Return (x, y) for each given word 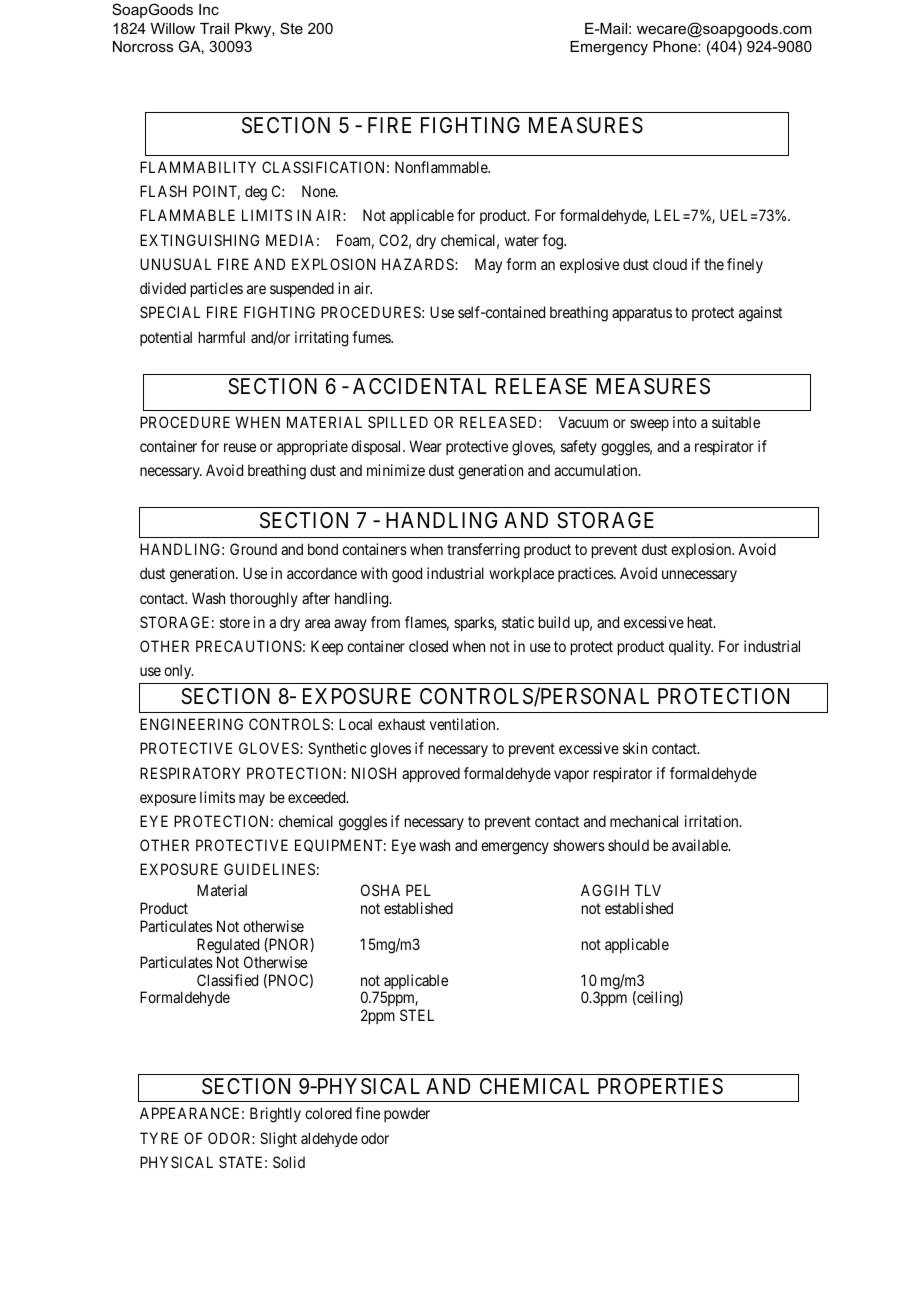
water (522, 240)
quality (691, 647)
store (235, 622)
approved (431, 774)
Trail (214, 28)
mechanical (644, 821)
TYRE (159, 1138)
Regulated (228, 946)
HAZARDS (419, 264)
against (760, 314)
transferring (483, 551)
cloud (670, 264)
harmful (222, 337)
